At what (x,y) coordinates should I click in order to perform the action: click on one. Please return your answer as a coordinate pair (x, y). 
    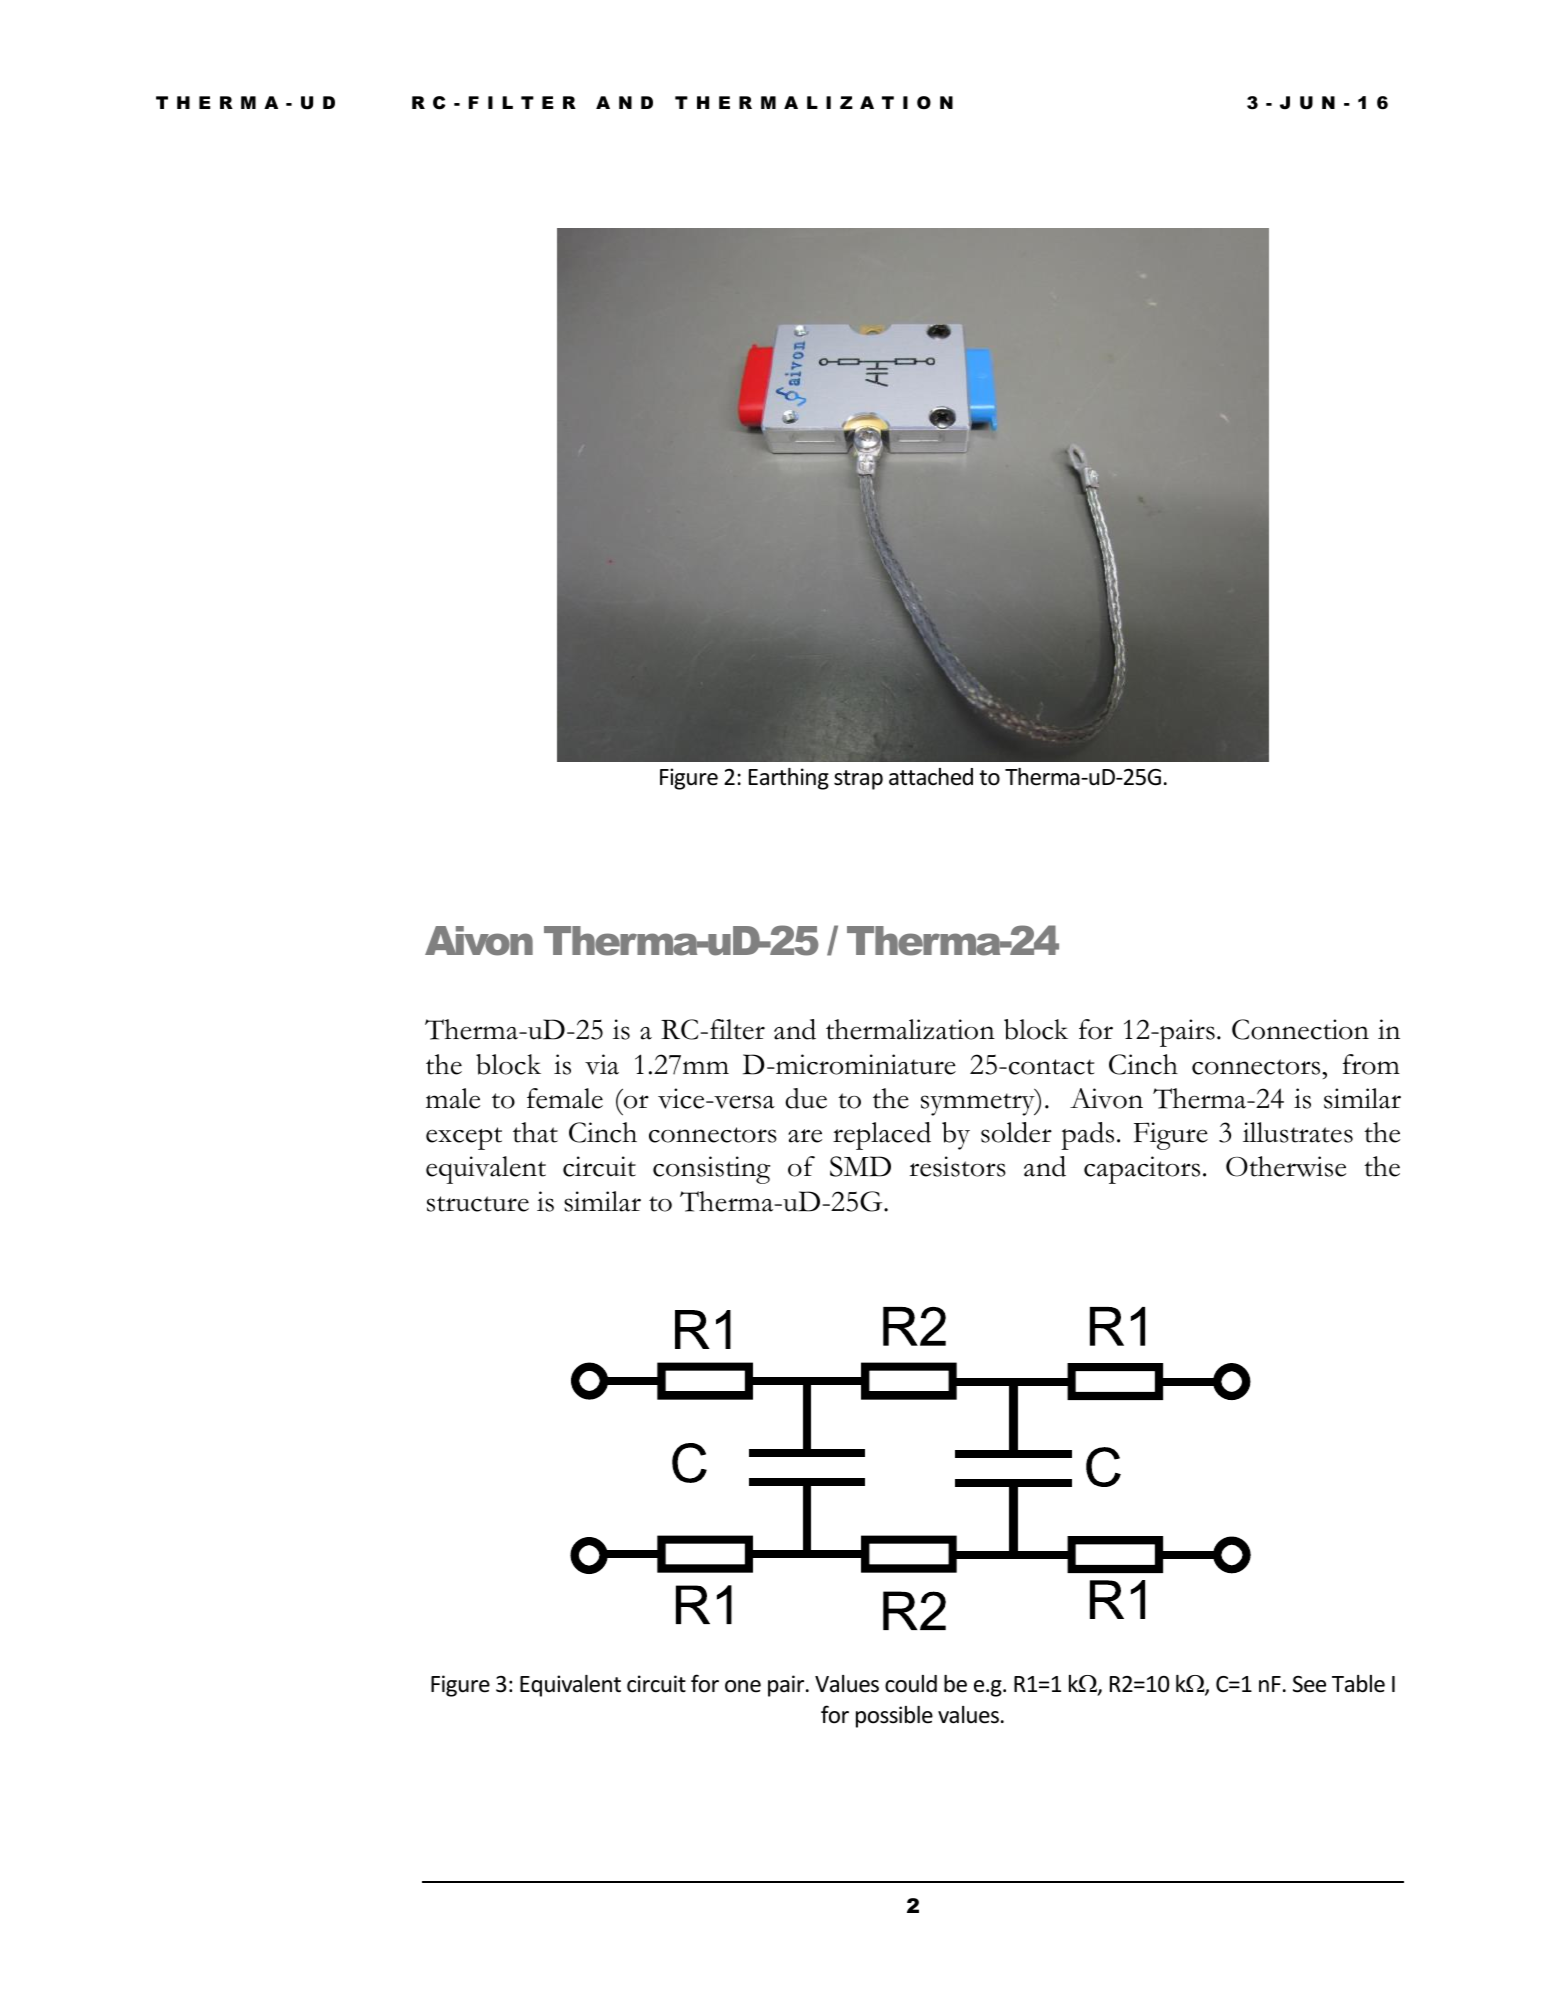
    Looking at the image, I should click on (743, 1686).
